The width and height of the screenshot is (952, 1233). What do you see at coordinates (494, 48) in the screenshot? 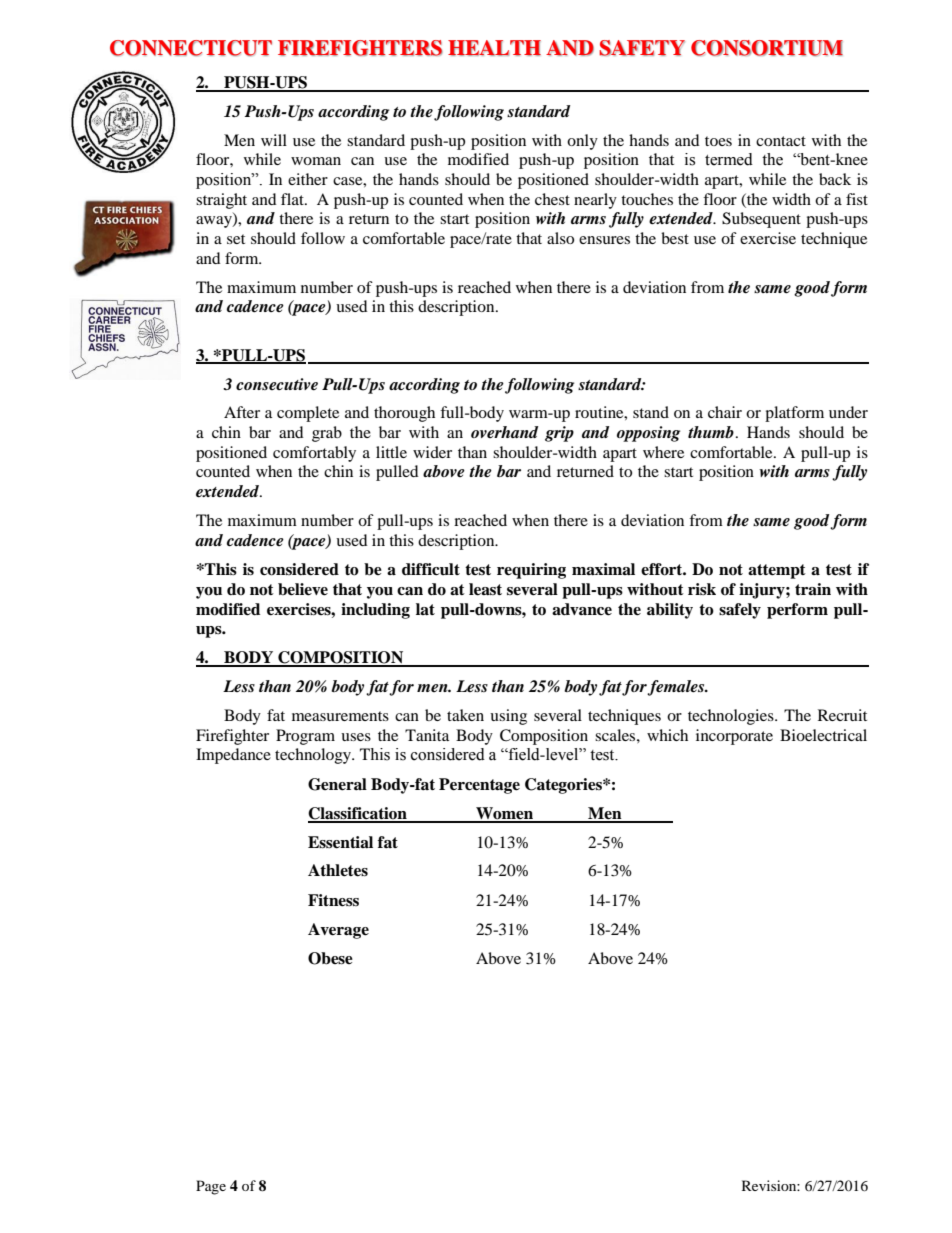
I see `HEALTH` at bounding box center [494, 48].
